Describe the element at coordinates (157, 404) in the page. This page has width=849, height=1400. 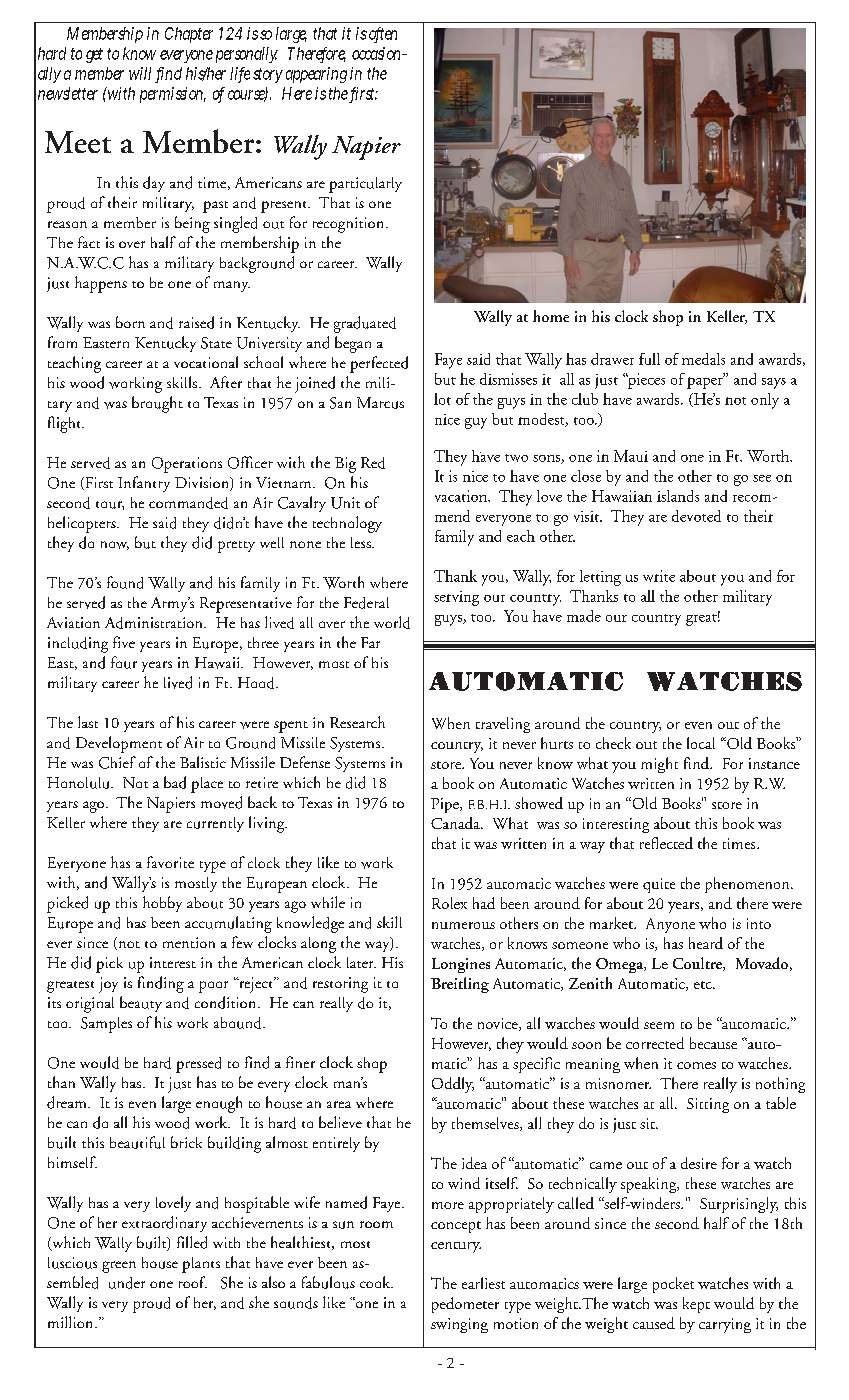
I see `brought` at that location.
